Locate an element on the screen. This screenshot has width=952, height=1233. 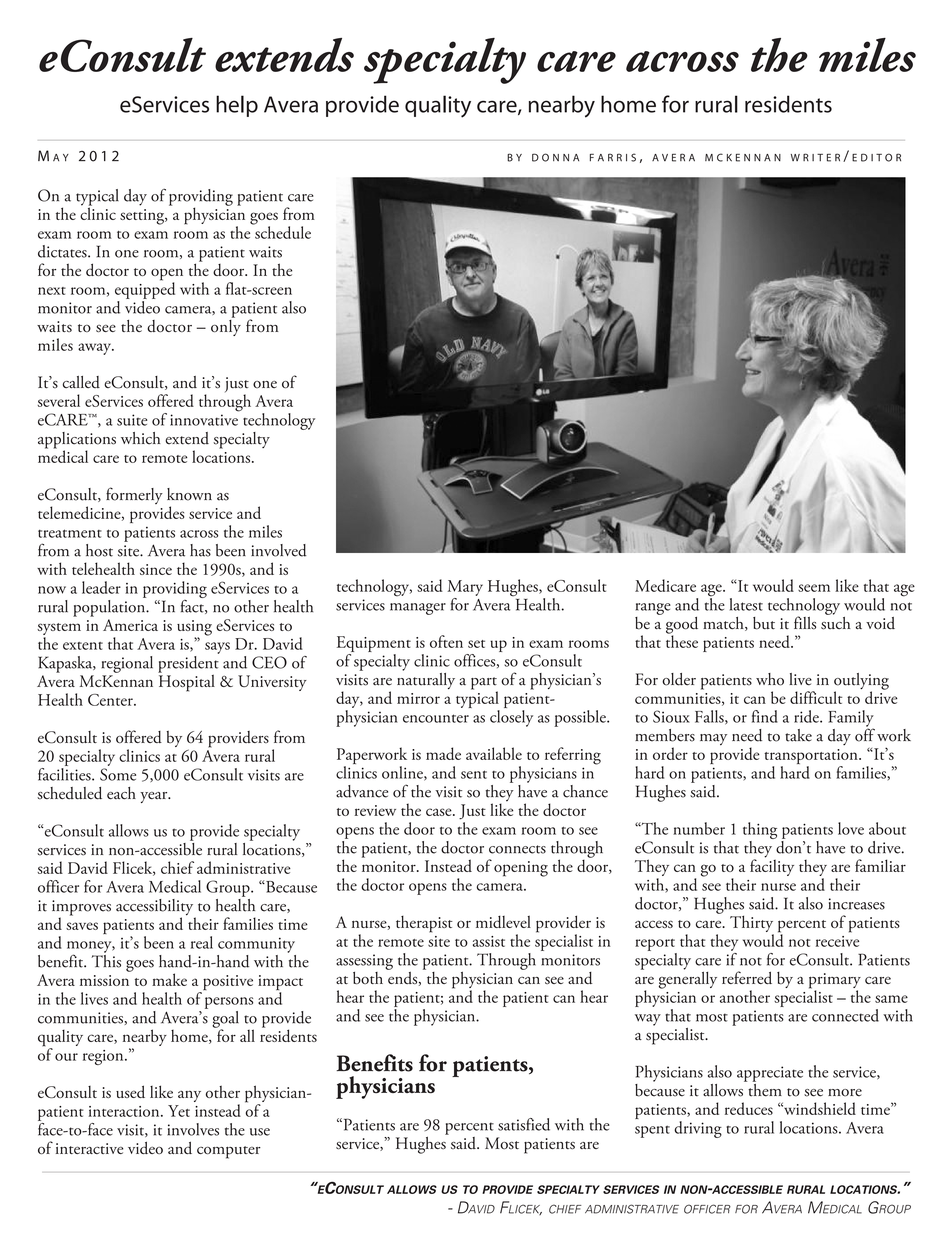
setting is located at coordinates (143, 217).
